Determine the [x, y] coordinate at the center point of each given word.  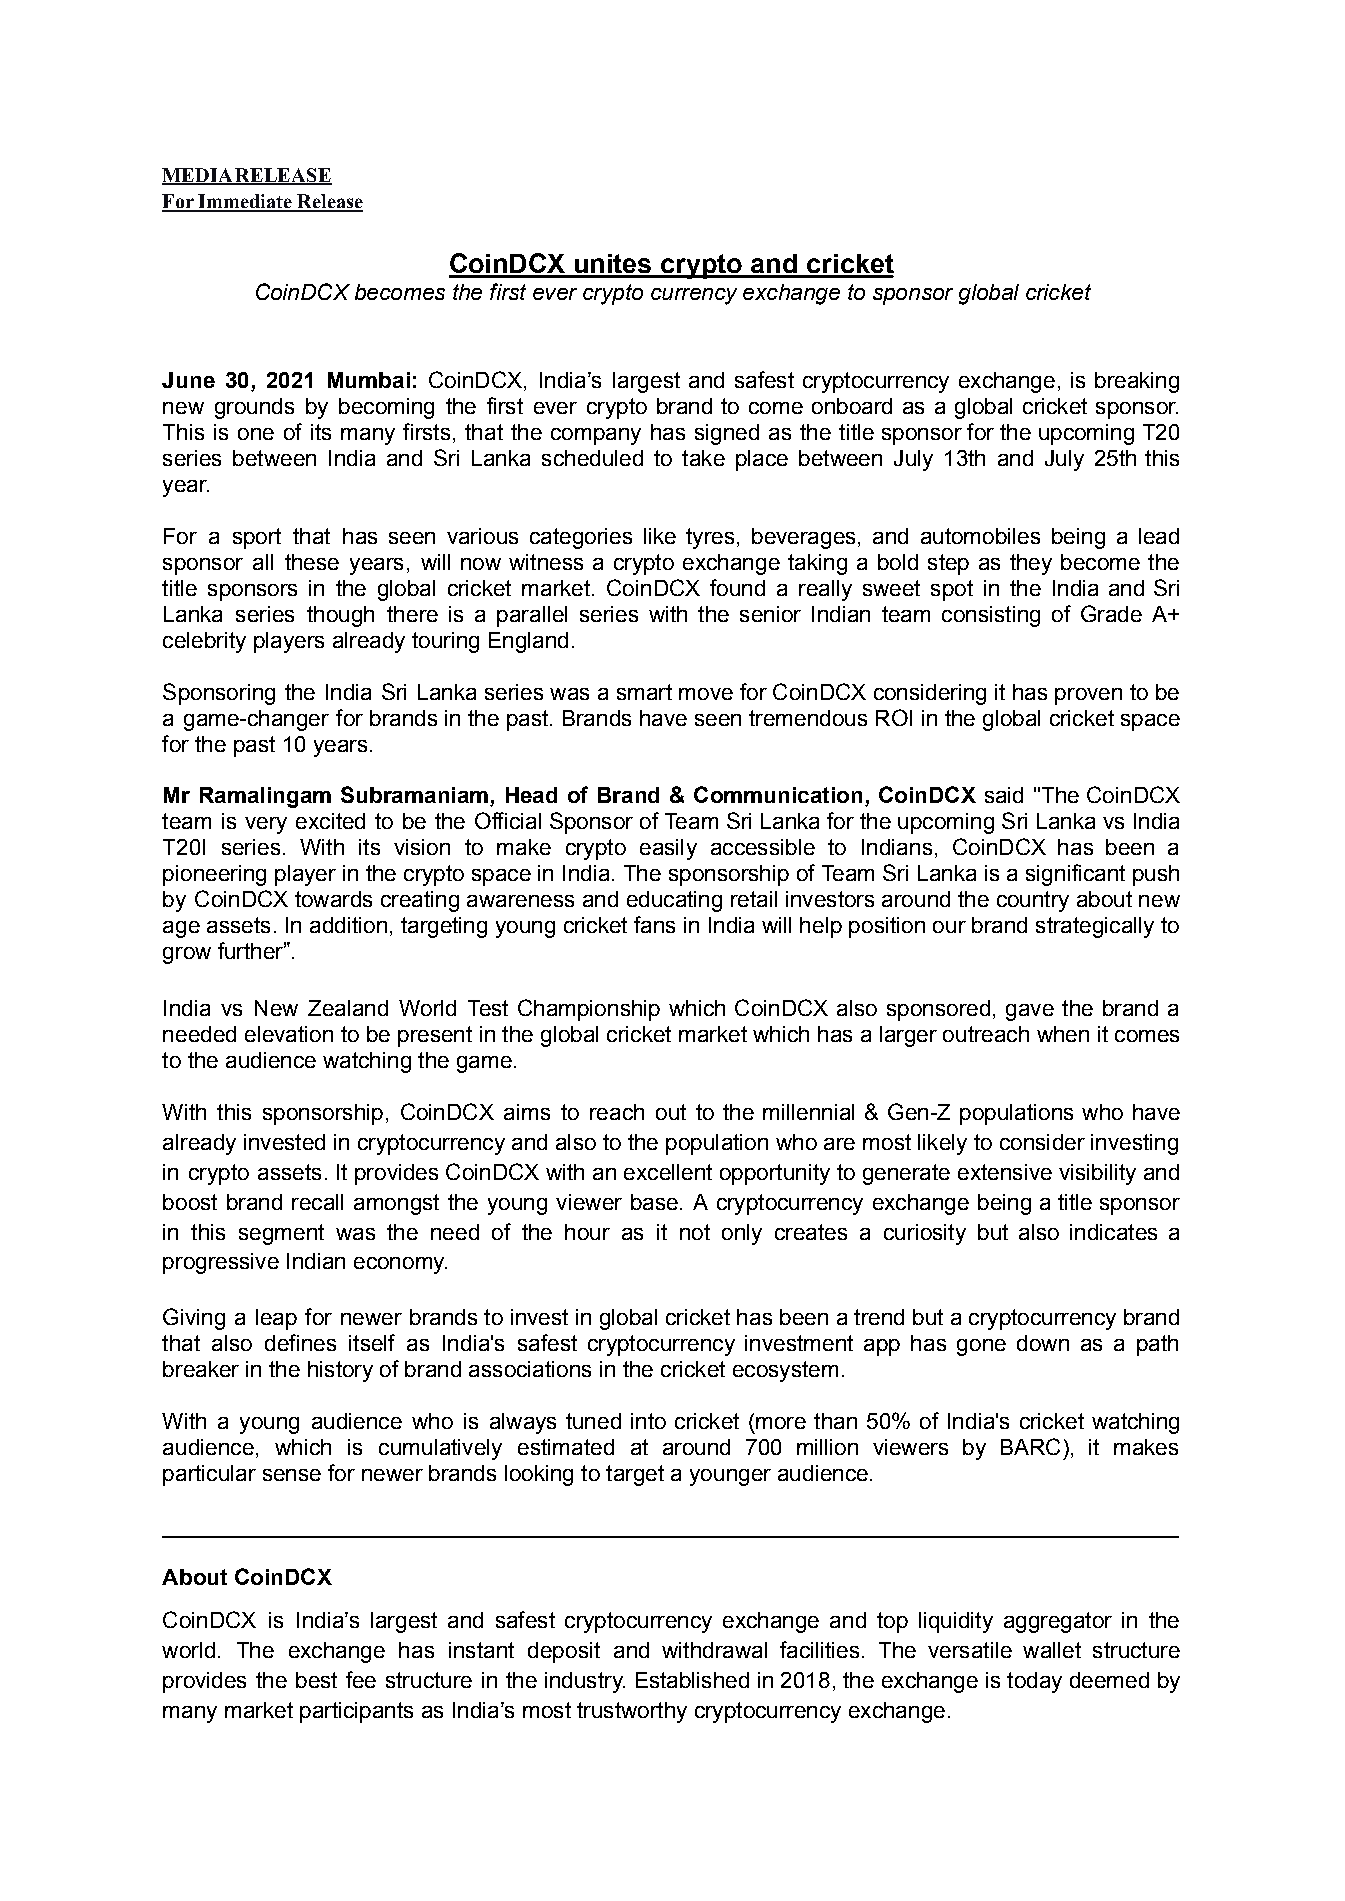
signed [727, 434]
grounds [254, 408]
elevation [289, 1034]
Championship [589, 1010]
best [316, 1680]
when [1063, 1034]
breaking [1137, 382]
